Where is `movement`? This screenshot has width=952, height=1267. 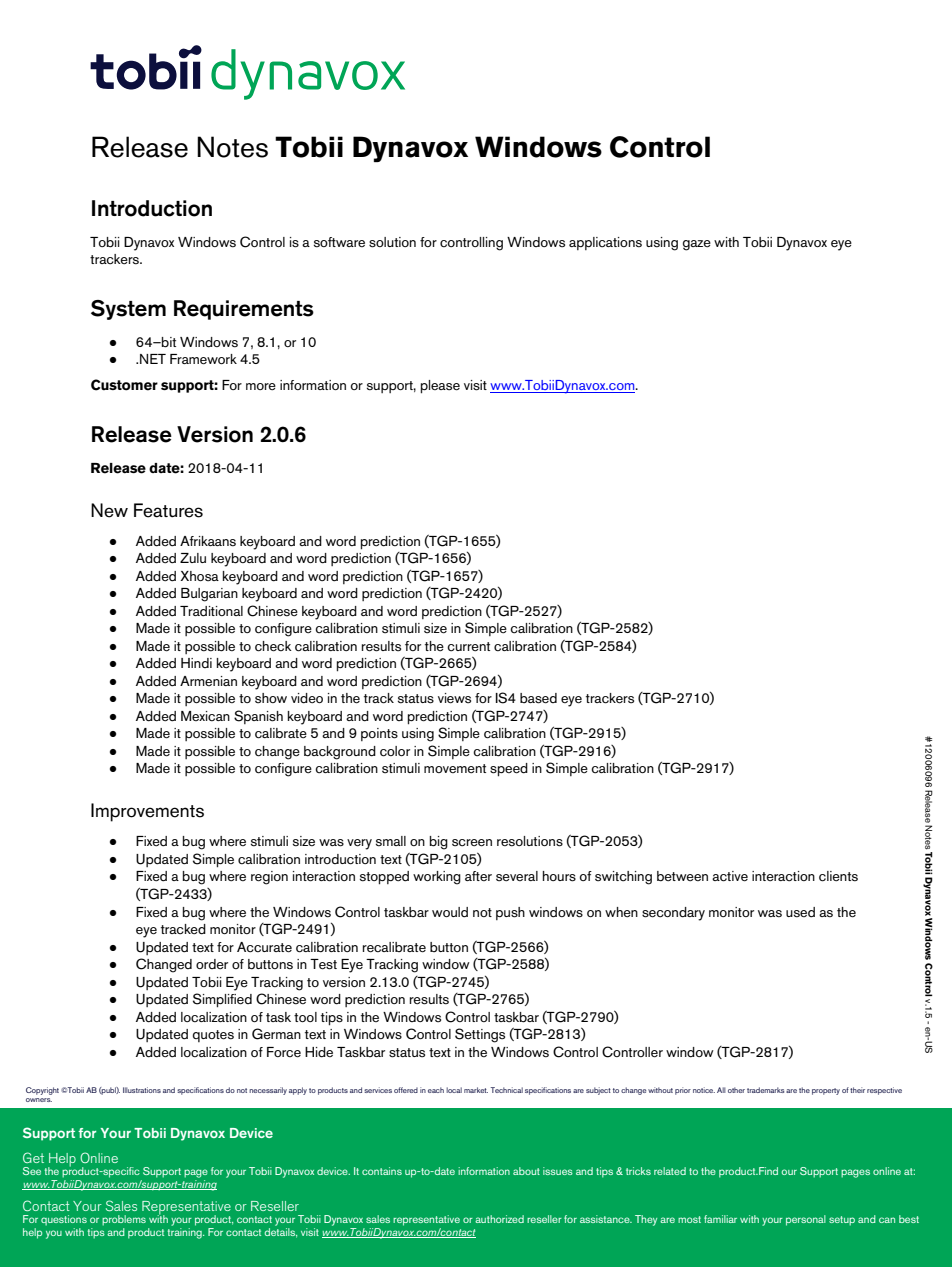
movement is located at coordinates (455, 769).
